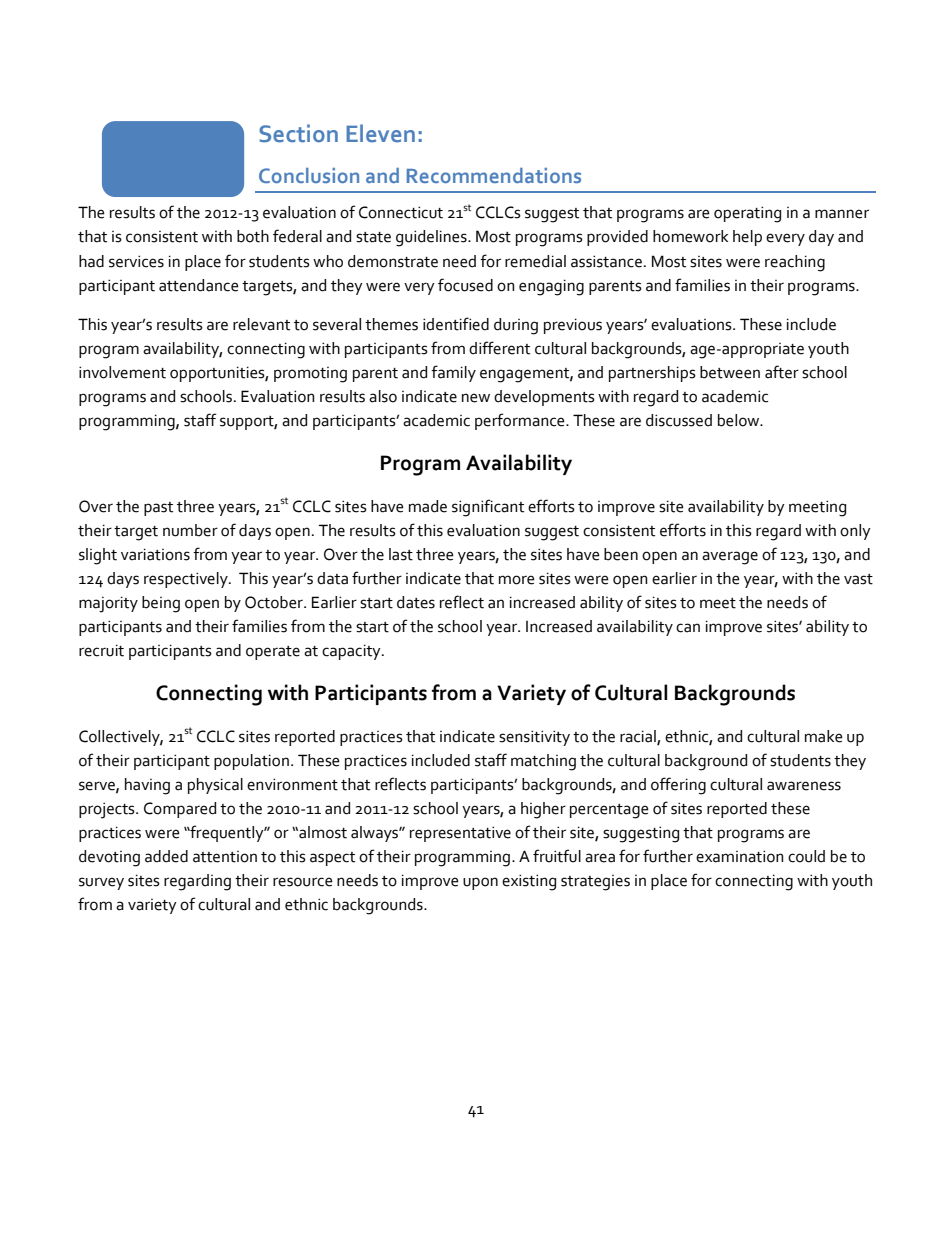 This image has height=1233, width=952. I want to click on significant, so click(488, 508).
